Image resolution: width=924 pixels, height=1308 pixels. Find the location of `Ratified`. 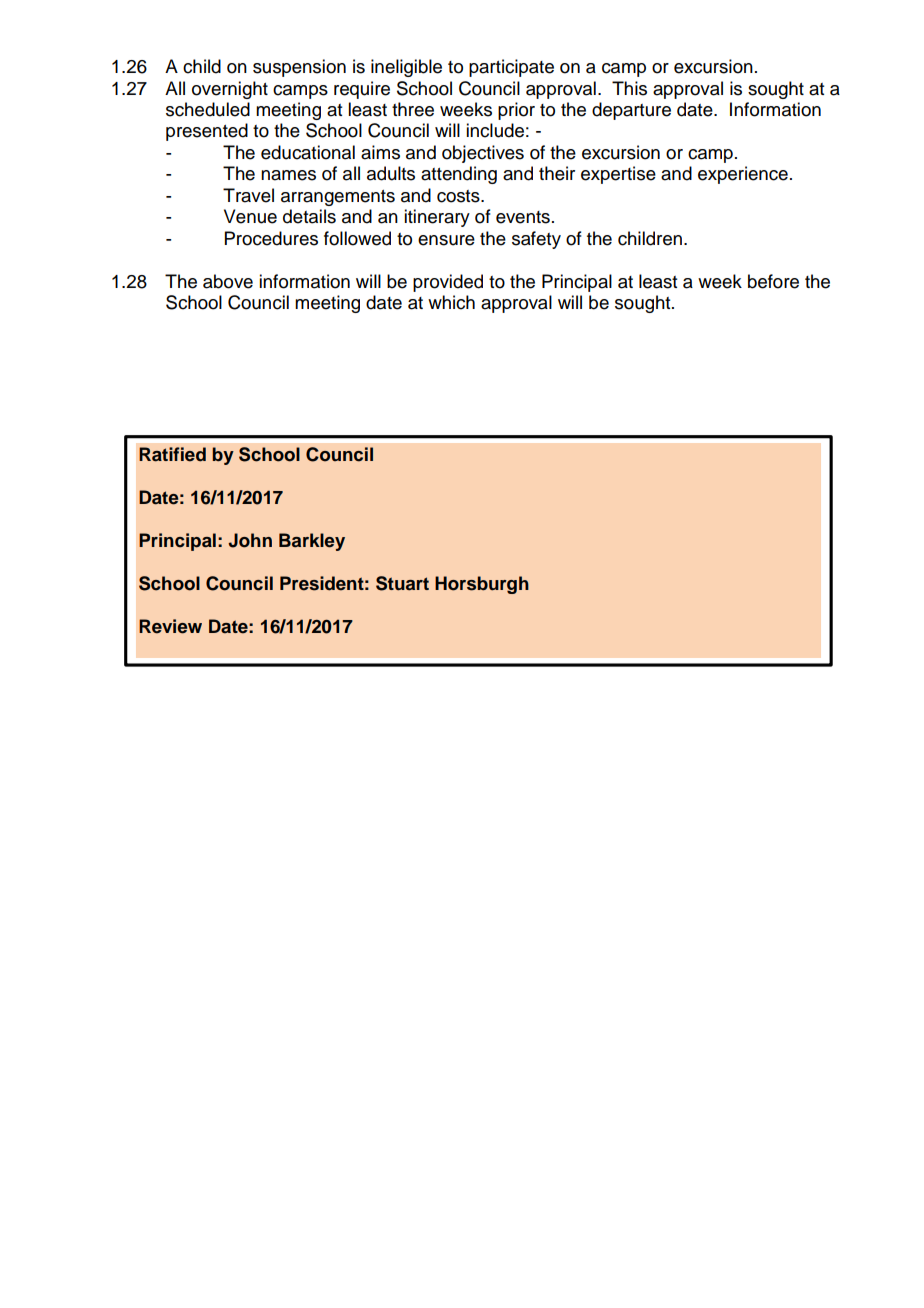

Ratified is located at coordinates (172, 454).
